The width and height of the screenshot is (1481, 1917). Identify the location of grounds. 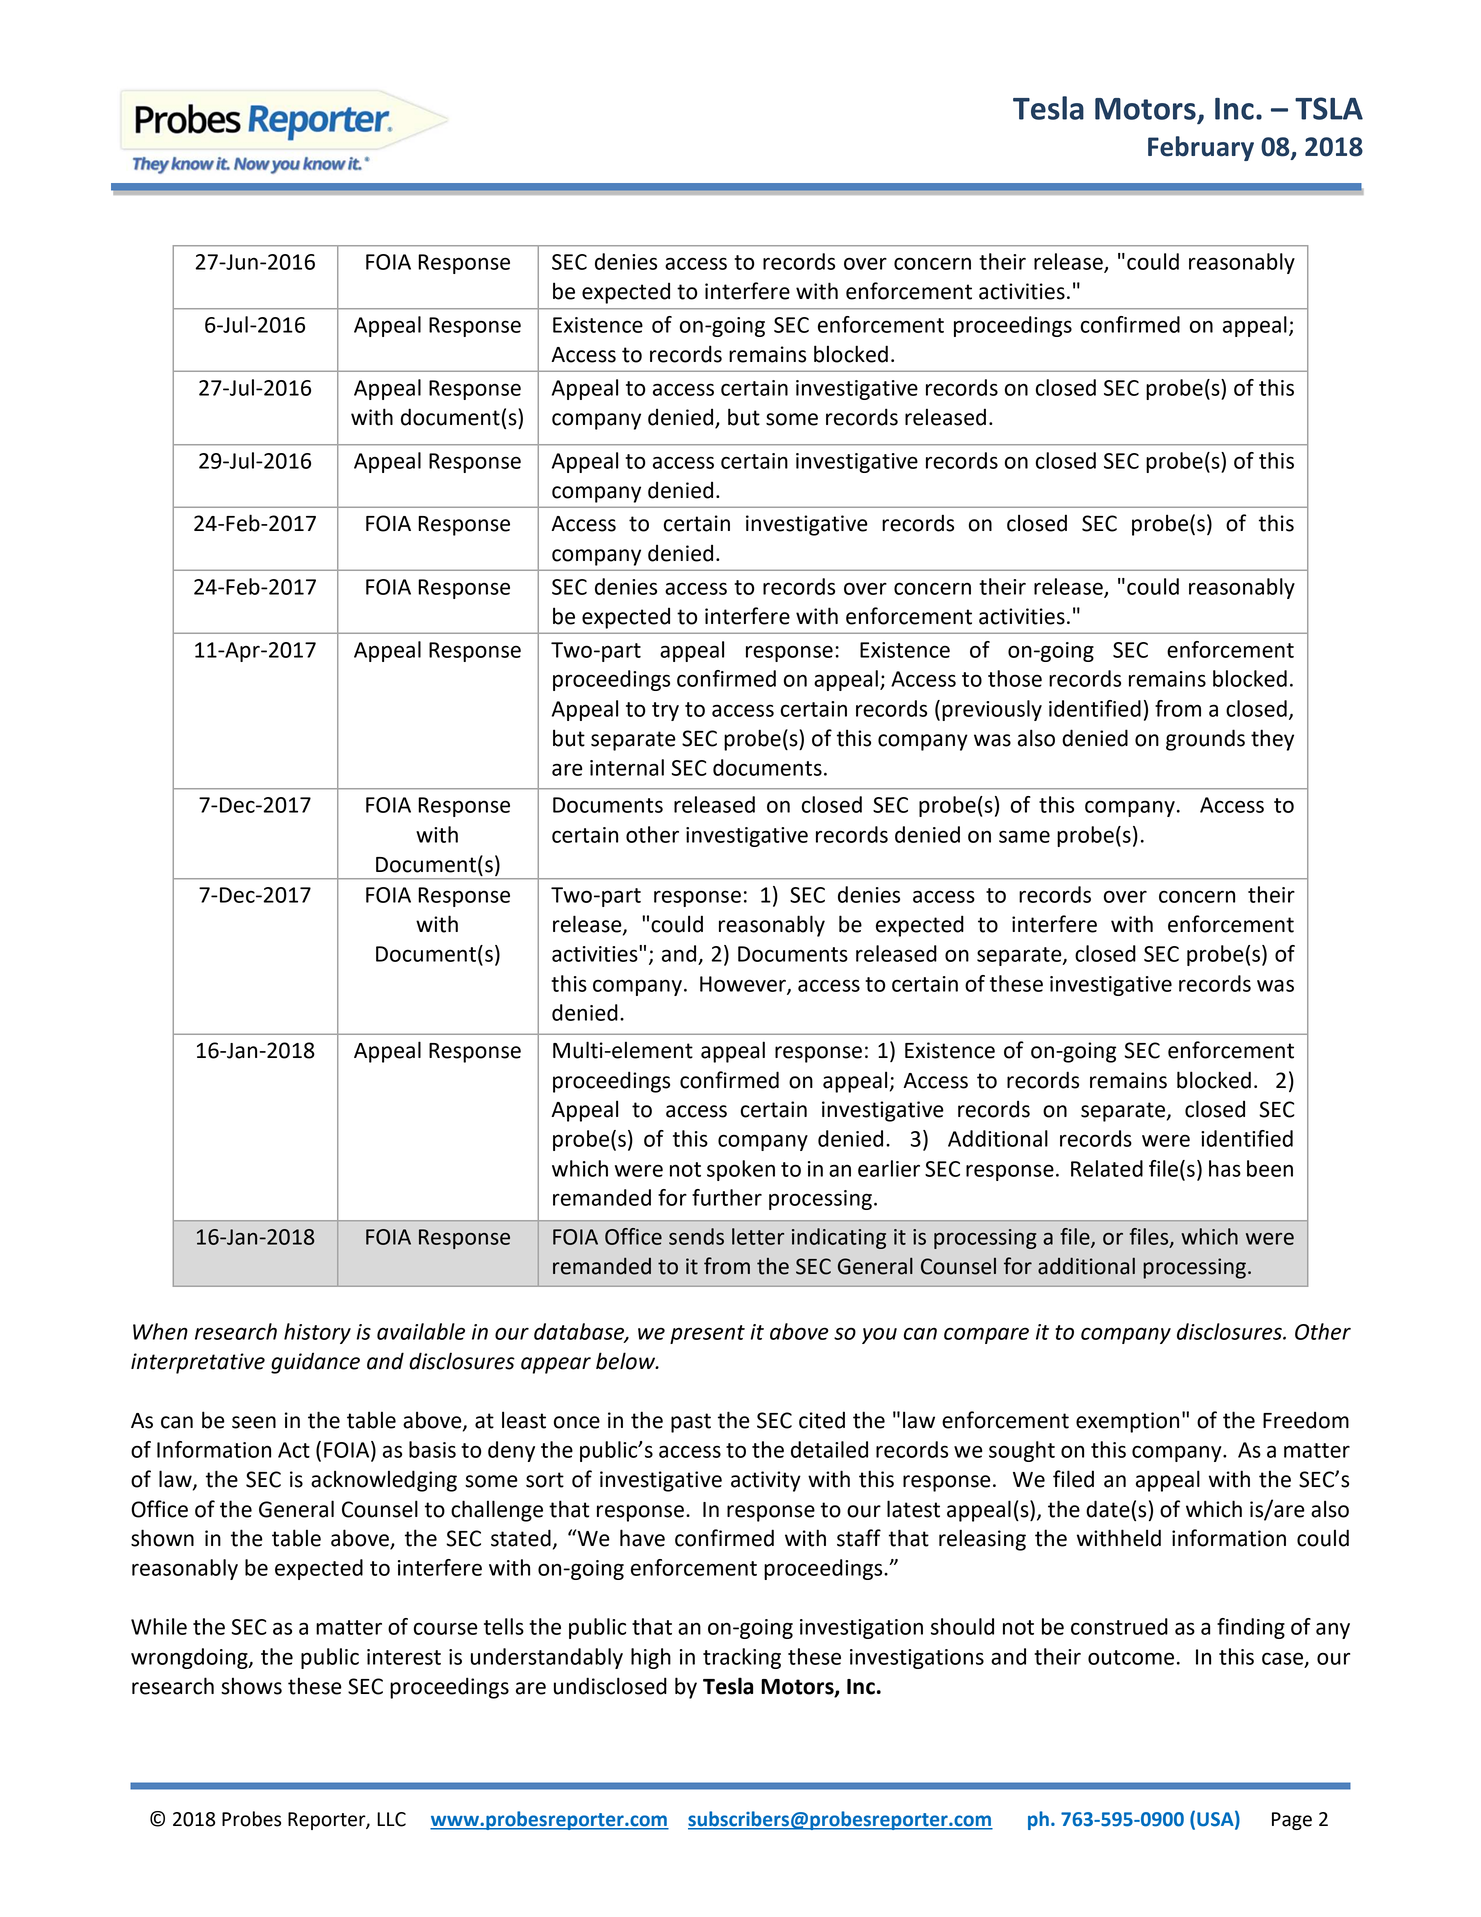
(1205, 740).
